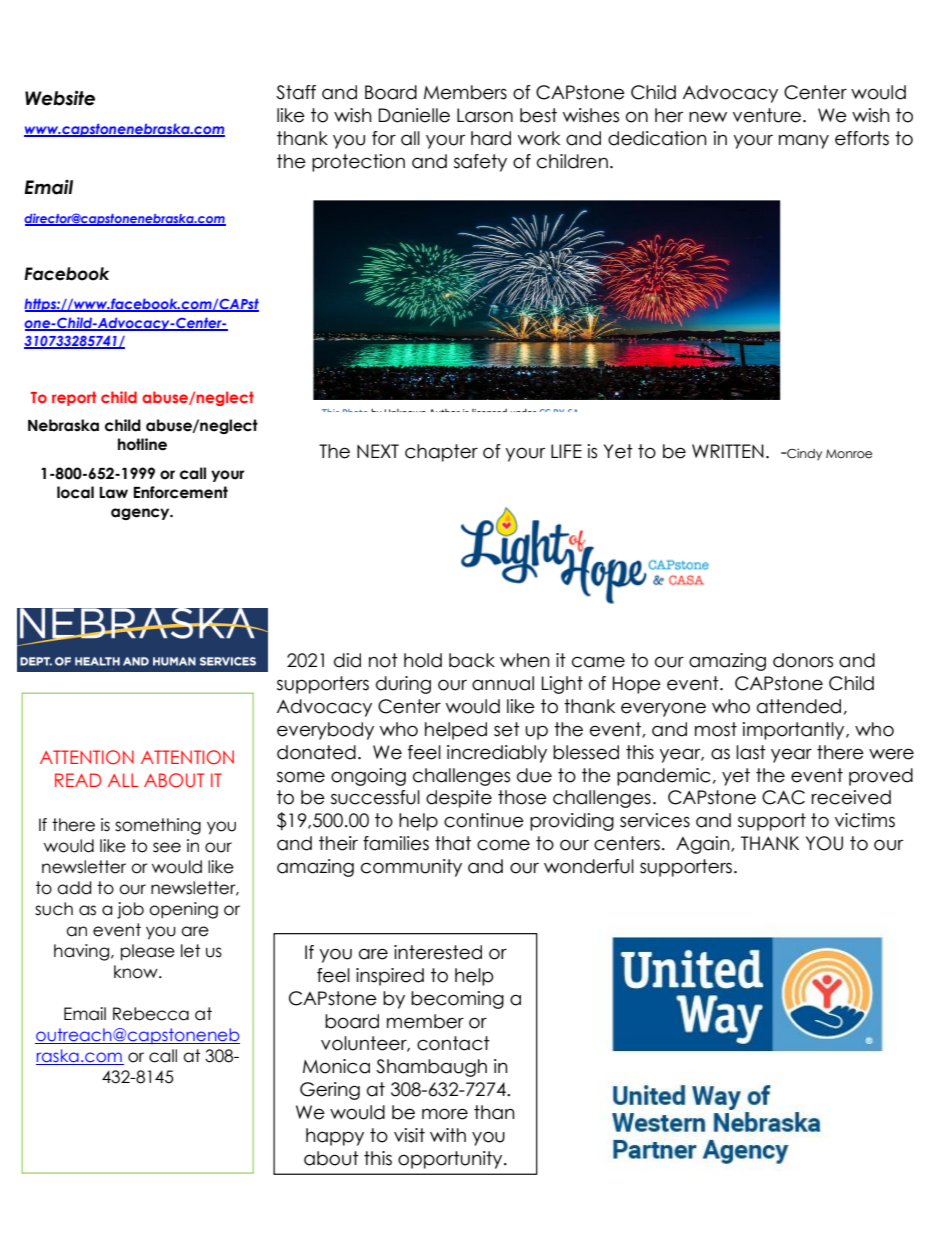  I want to click on Larson, so click(485, 115).
